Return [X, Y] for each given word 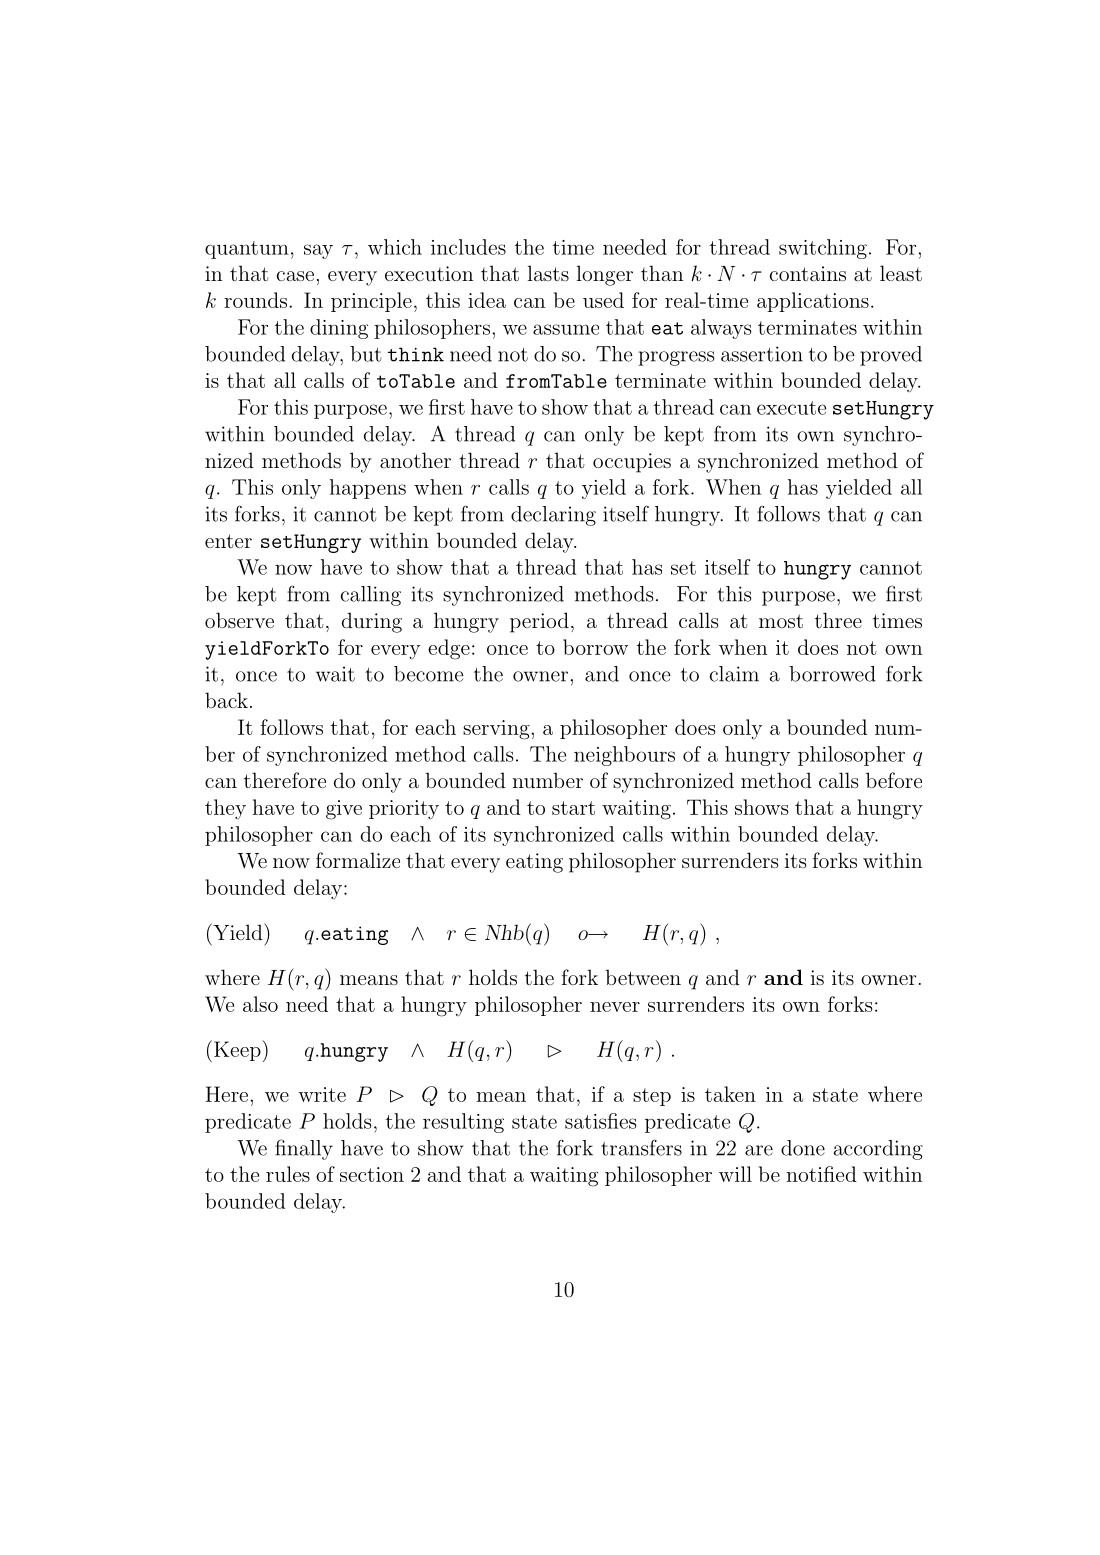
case [295, 276]
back [226, 700]
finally [304, 1149]
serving [497, 730]
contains [808, 273]
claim [734, 674]
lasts [548, 273]
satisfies [601, 1121]
